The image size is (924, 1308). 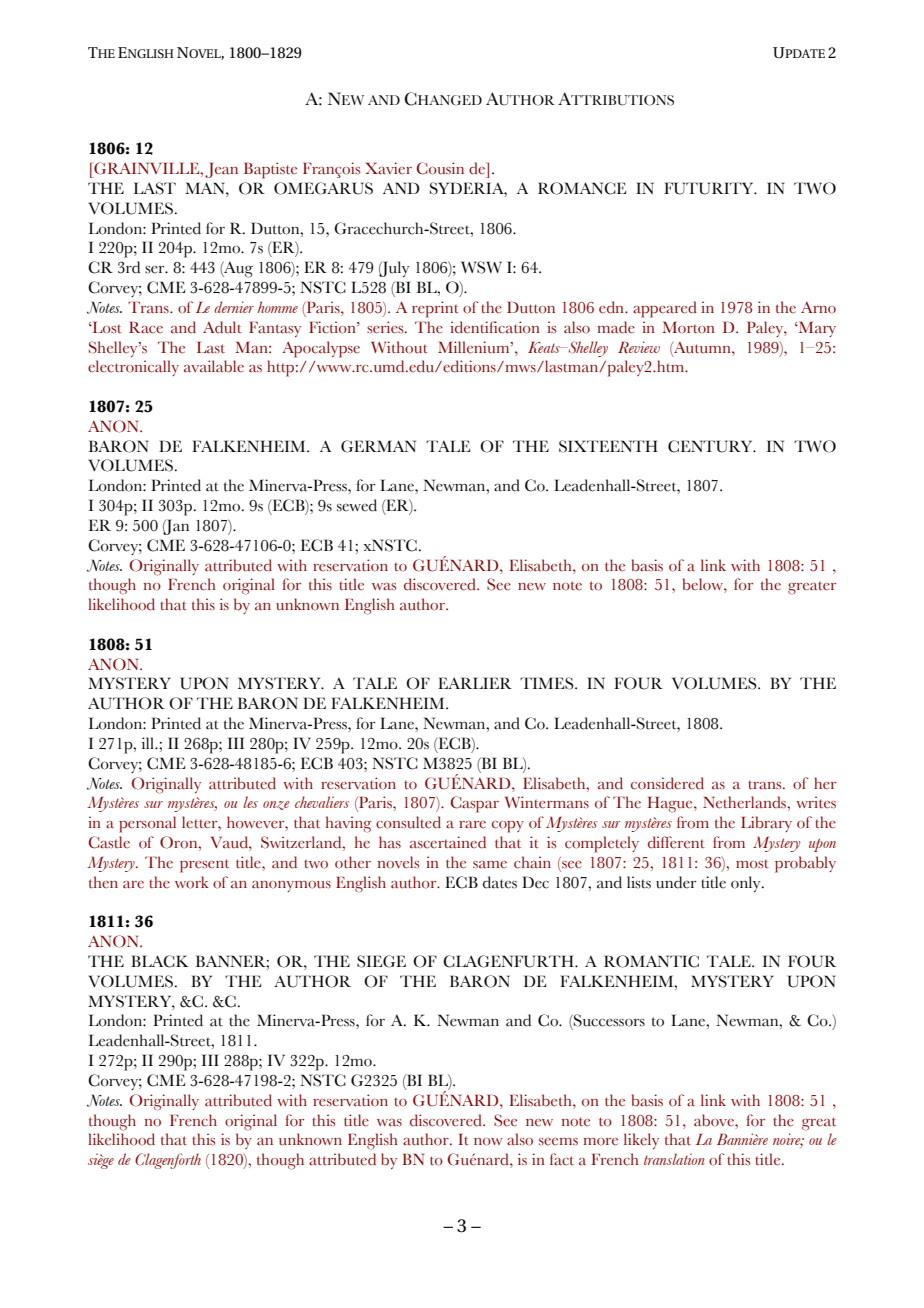 What do you see at coordinates (667, 783) in the document?
I see `considered` at bounding box center [667, 783].
